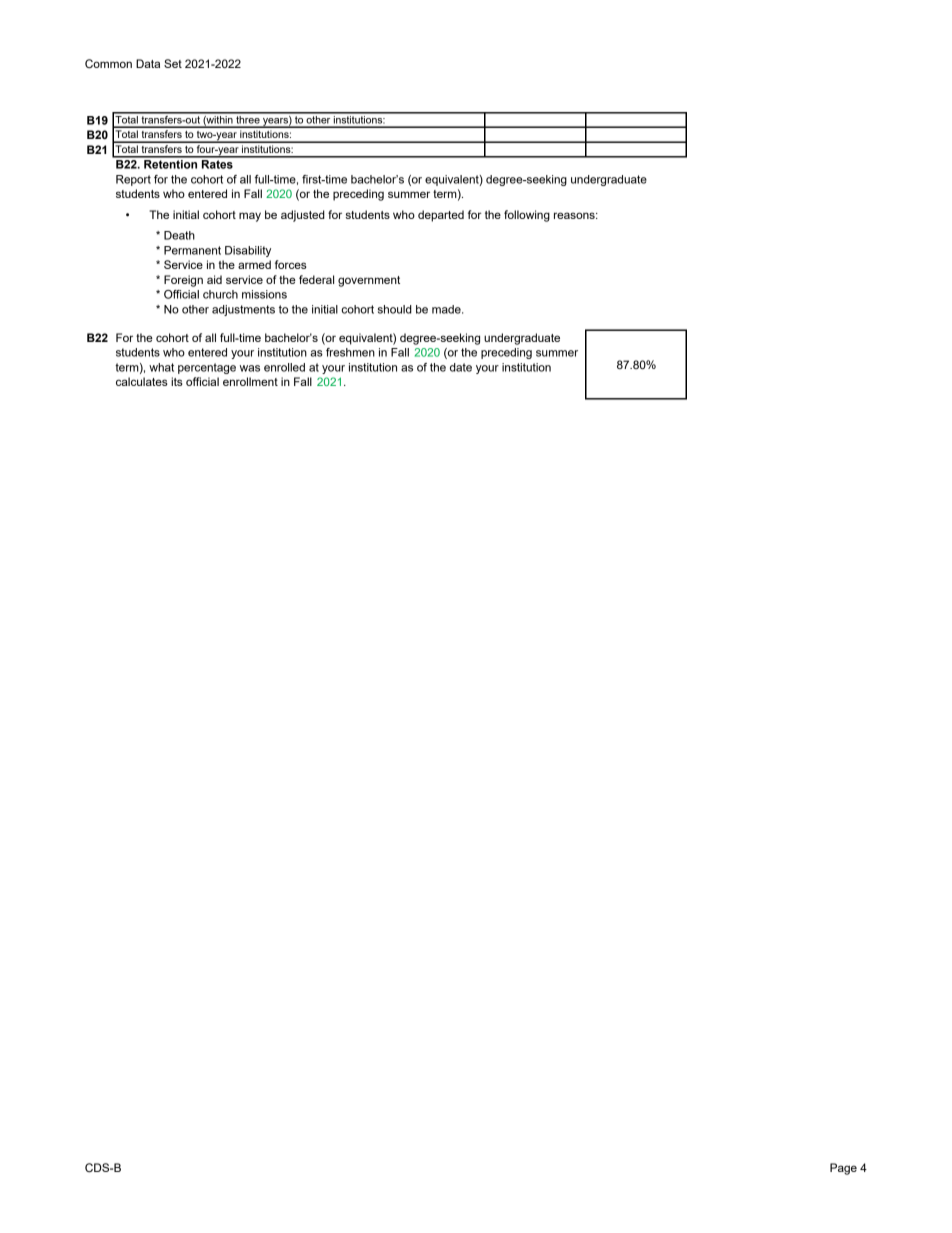 Image resolution: width=952 pixels, height=1233 pixels. Describe the element at coordinates (843, 1169) in the page. I see `Page` at that location.
